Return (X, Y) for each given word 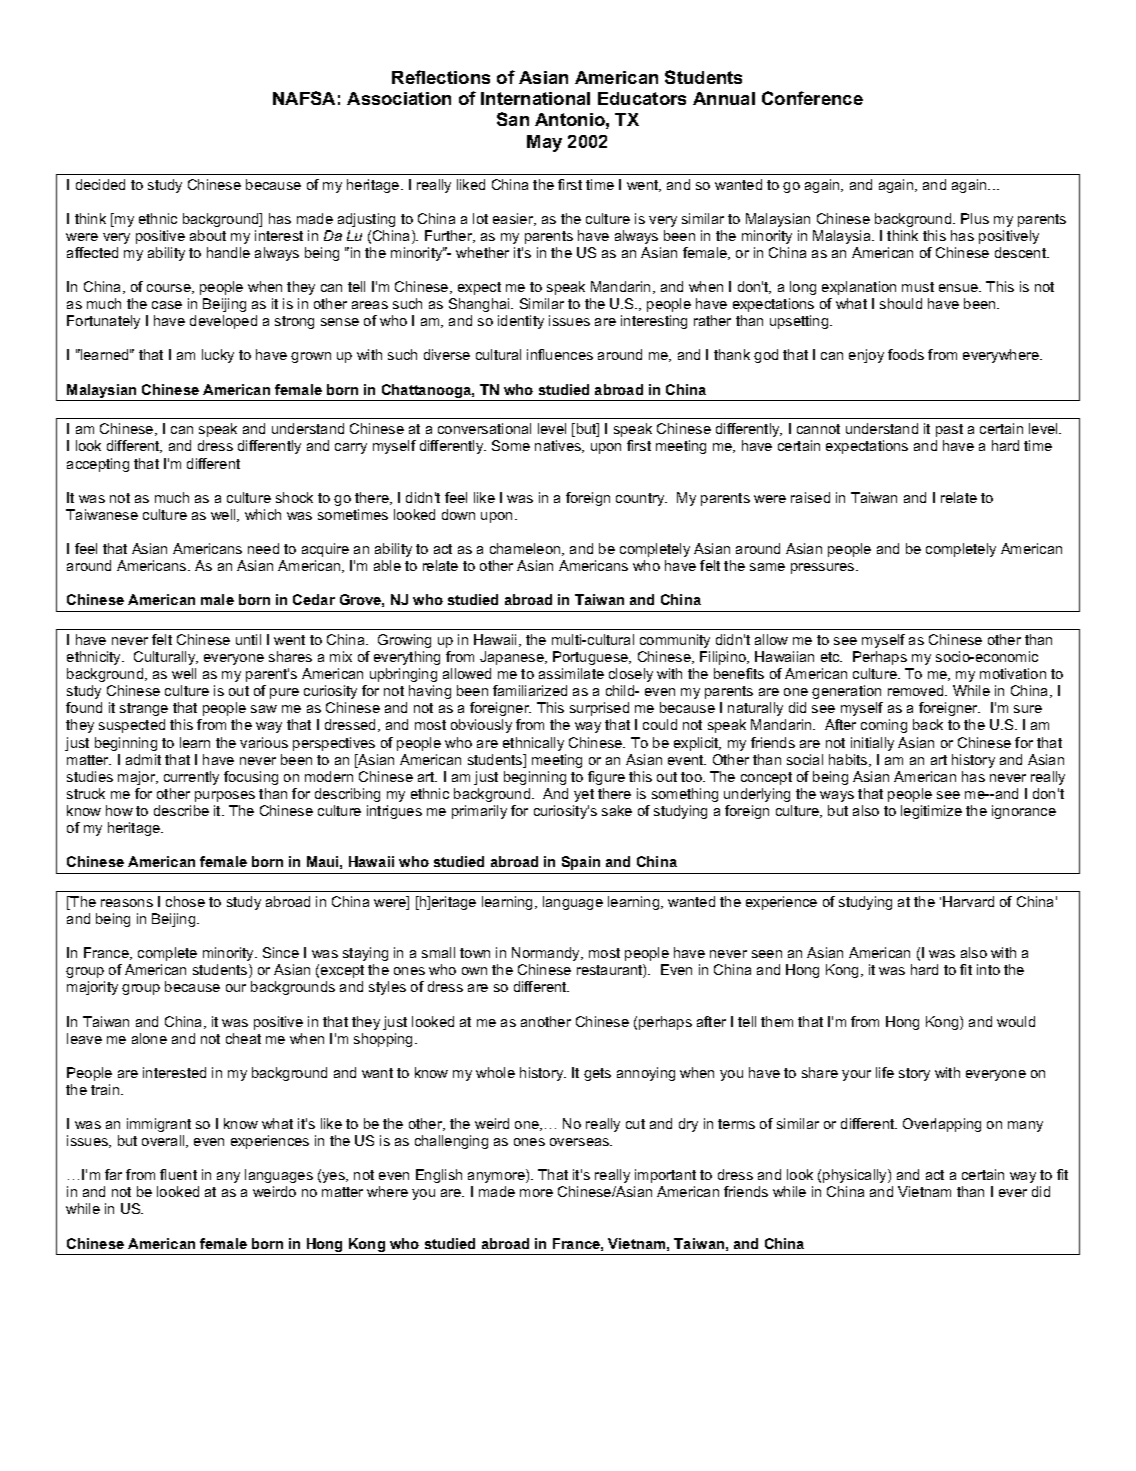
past (949, 430)
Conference (812, 98)
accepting (98, 465)
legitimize (931, 812)
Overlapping (942, 1125)
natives (559, 446)
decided (100, 184)
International (535, 98)
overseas (581, 1142)
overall (164, 1141)
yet (584, 795)
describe (181, 810)
